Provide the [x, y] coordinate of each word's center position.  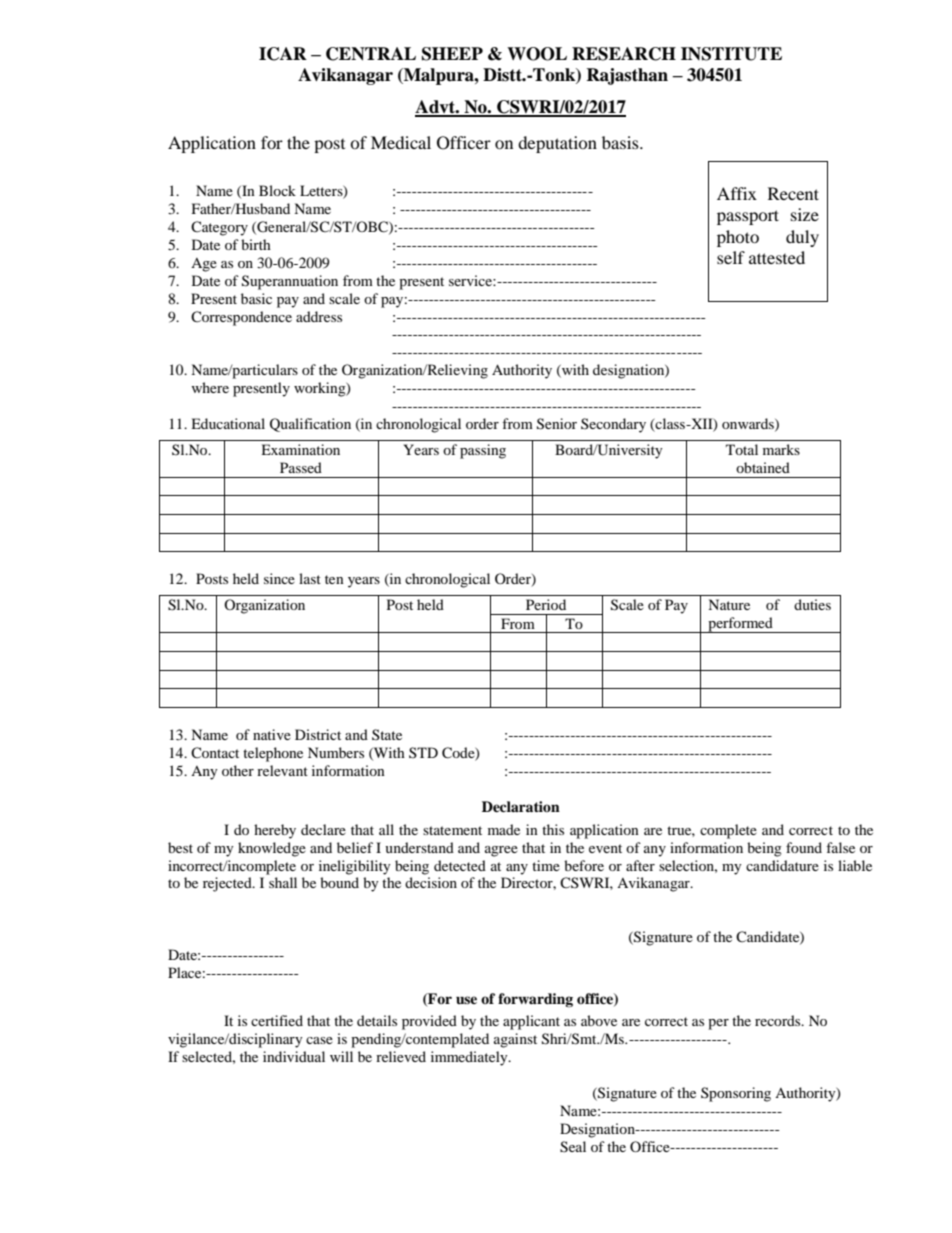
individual [294, 1056]
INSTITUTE [731, 54]
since [279, 578]
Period [546, 604]
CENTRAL [371, 54]
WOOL [537, 54]
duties [812, 604]
